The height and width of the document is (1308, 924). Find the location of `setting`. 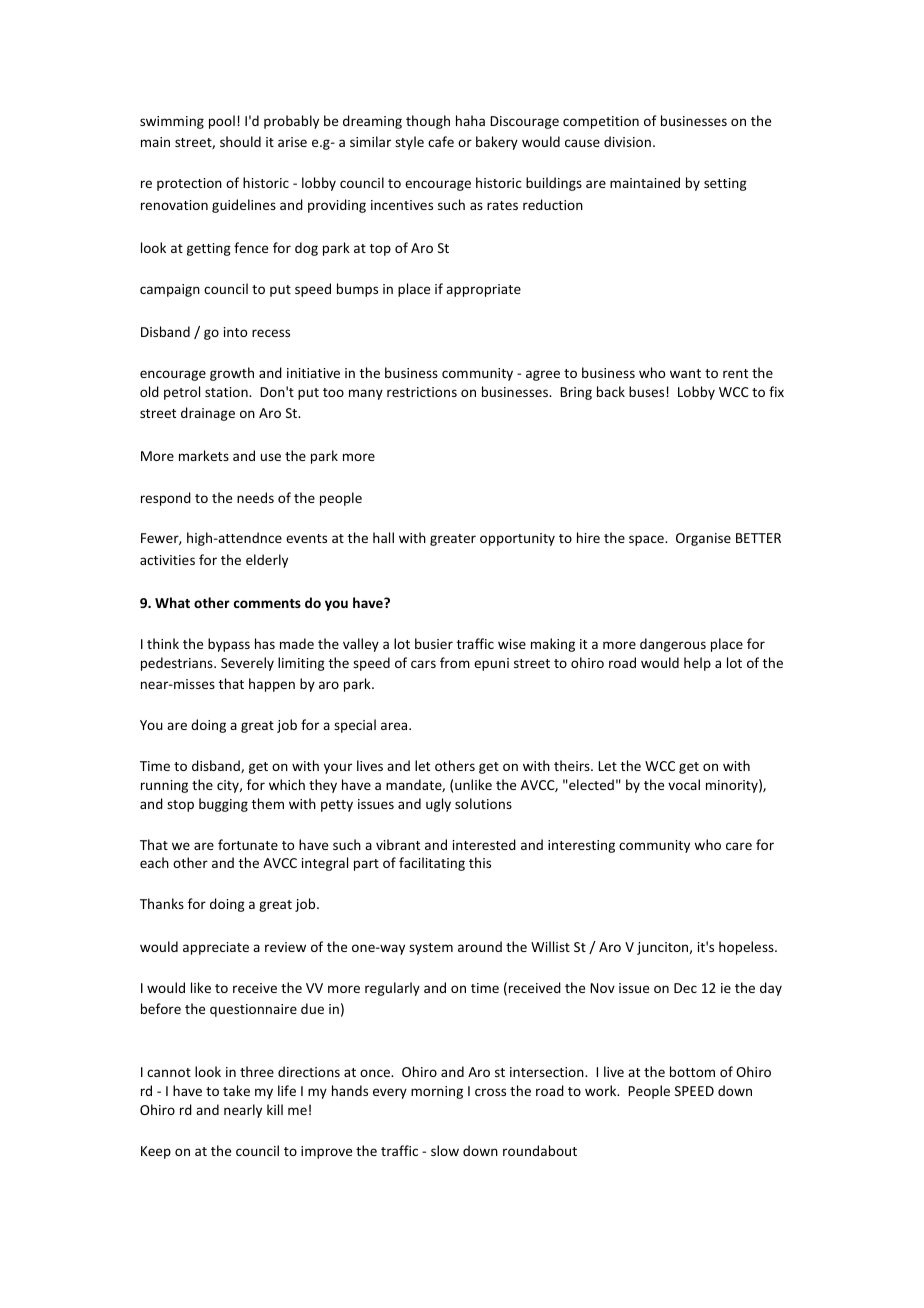

setting is located at coordinates (725, 184).
